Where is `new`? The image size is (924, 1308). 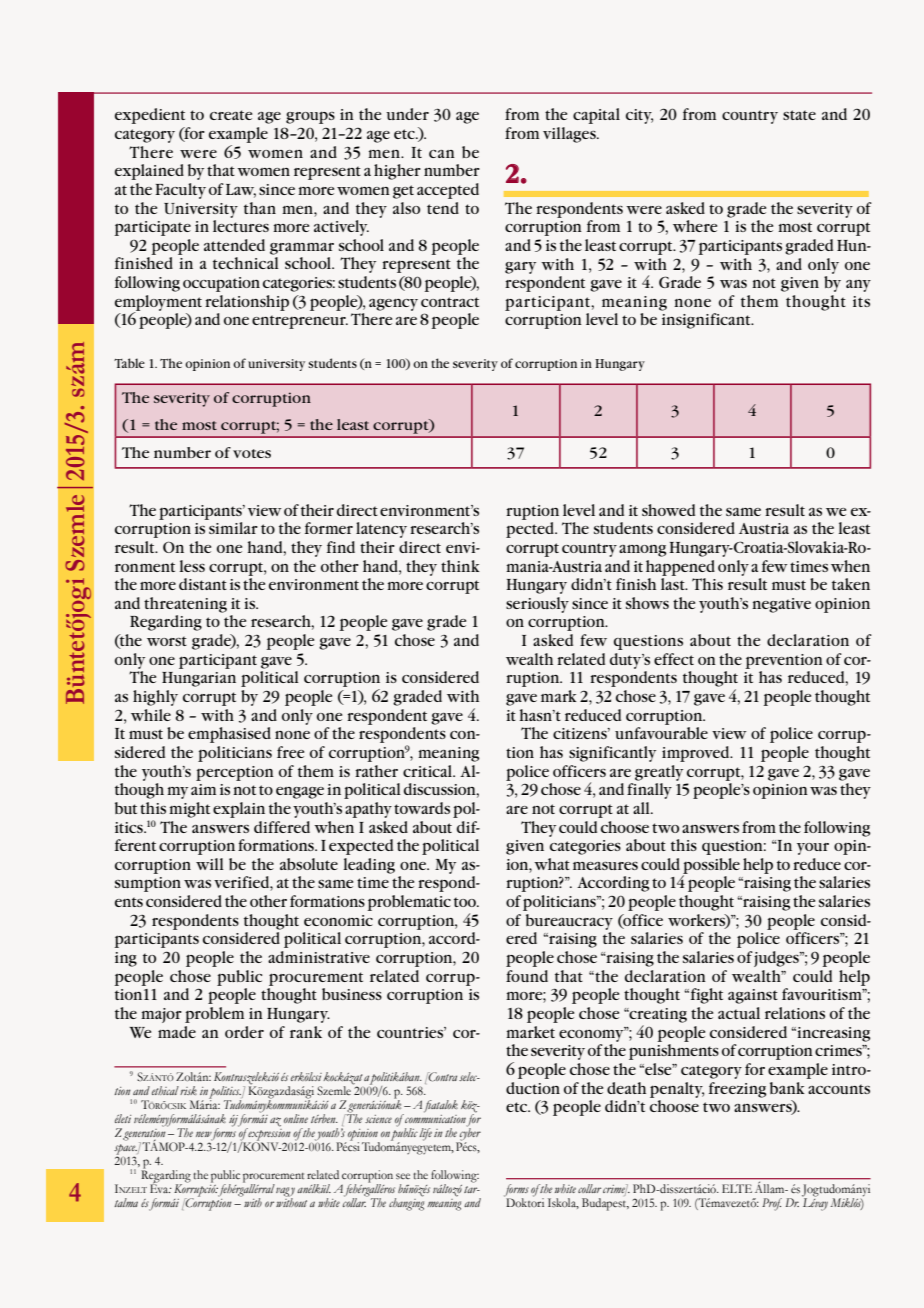 new is located at coordinates (204, 1134).
